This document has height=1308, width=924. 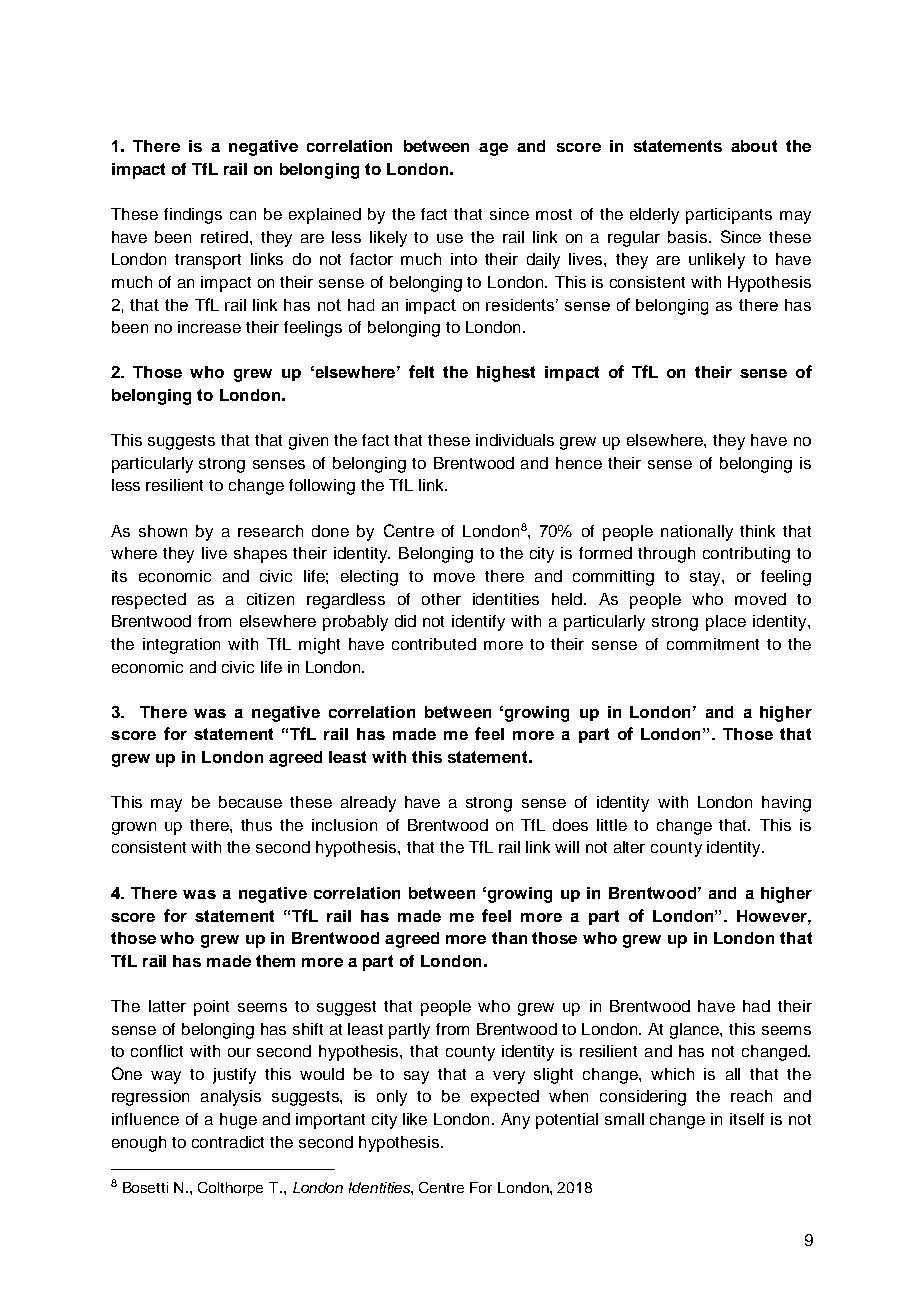 I want to click on individuals, so click(x=515, y=440).
